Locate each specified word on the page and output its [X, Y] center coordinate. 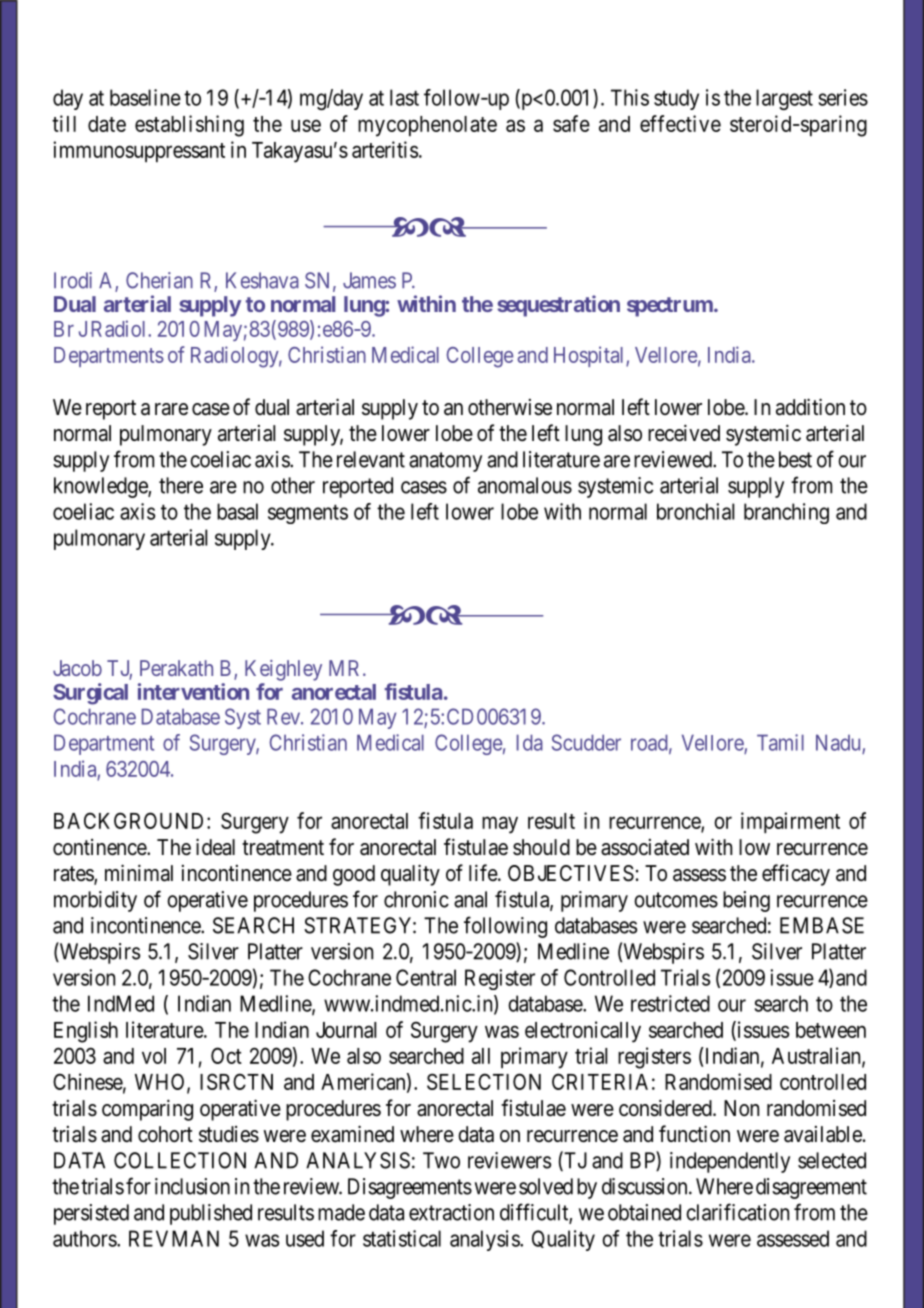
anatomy [445, 462]
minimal [139, 873]
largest [784, 99]
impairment [790, 822]
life [484, 872]
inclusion [192, 1186]
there [181, 485]
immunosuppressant [139, 151]
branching [786, 513]
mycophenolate [427, 126]
